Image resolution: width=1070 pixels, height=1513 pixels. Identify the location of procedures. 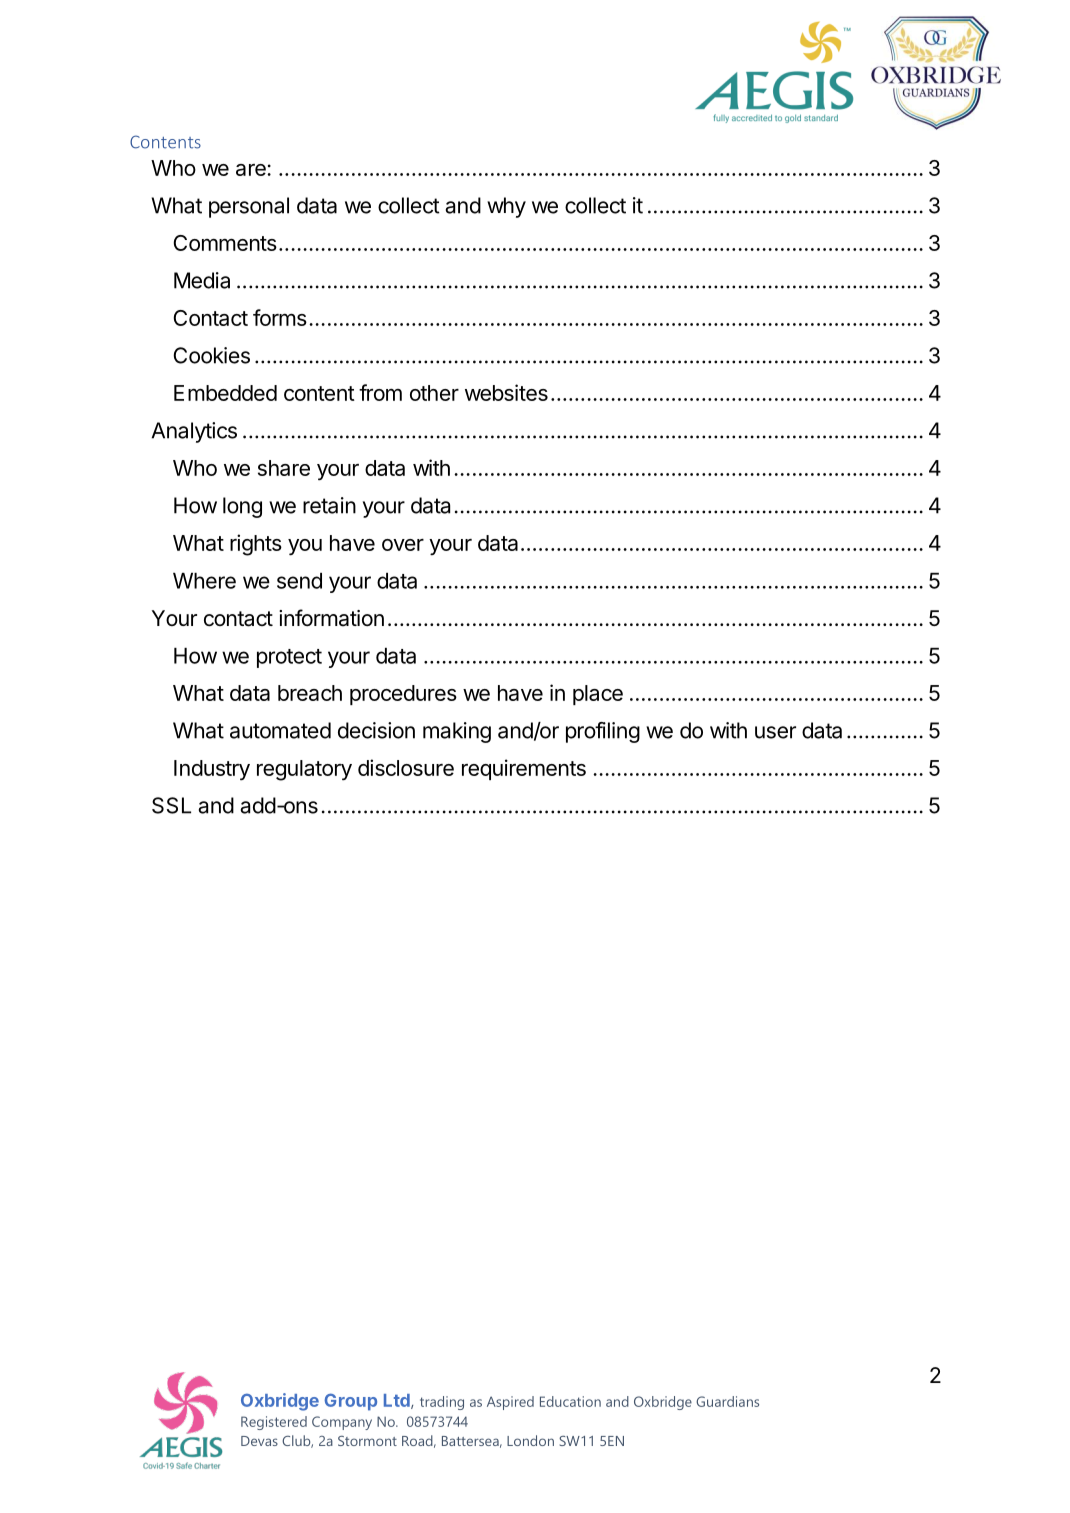
(403, 695).
